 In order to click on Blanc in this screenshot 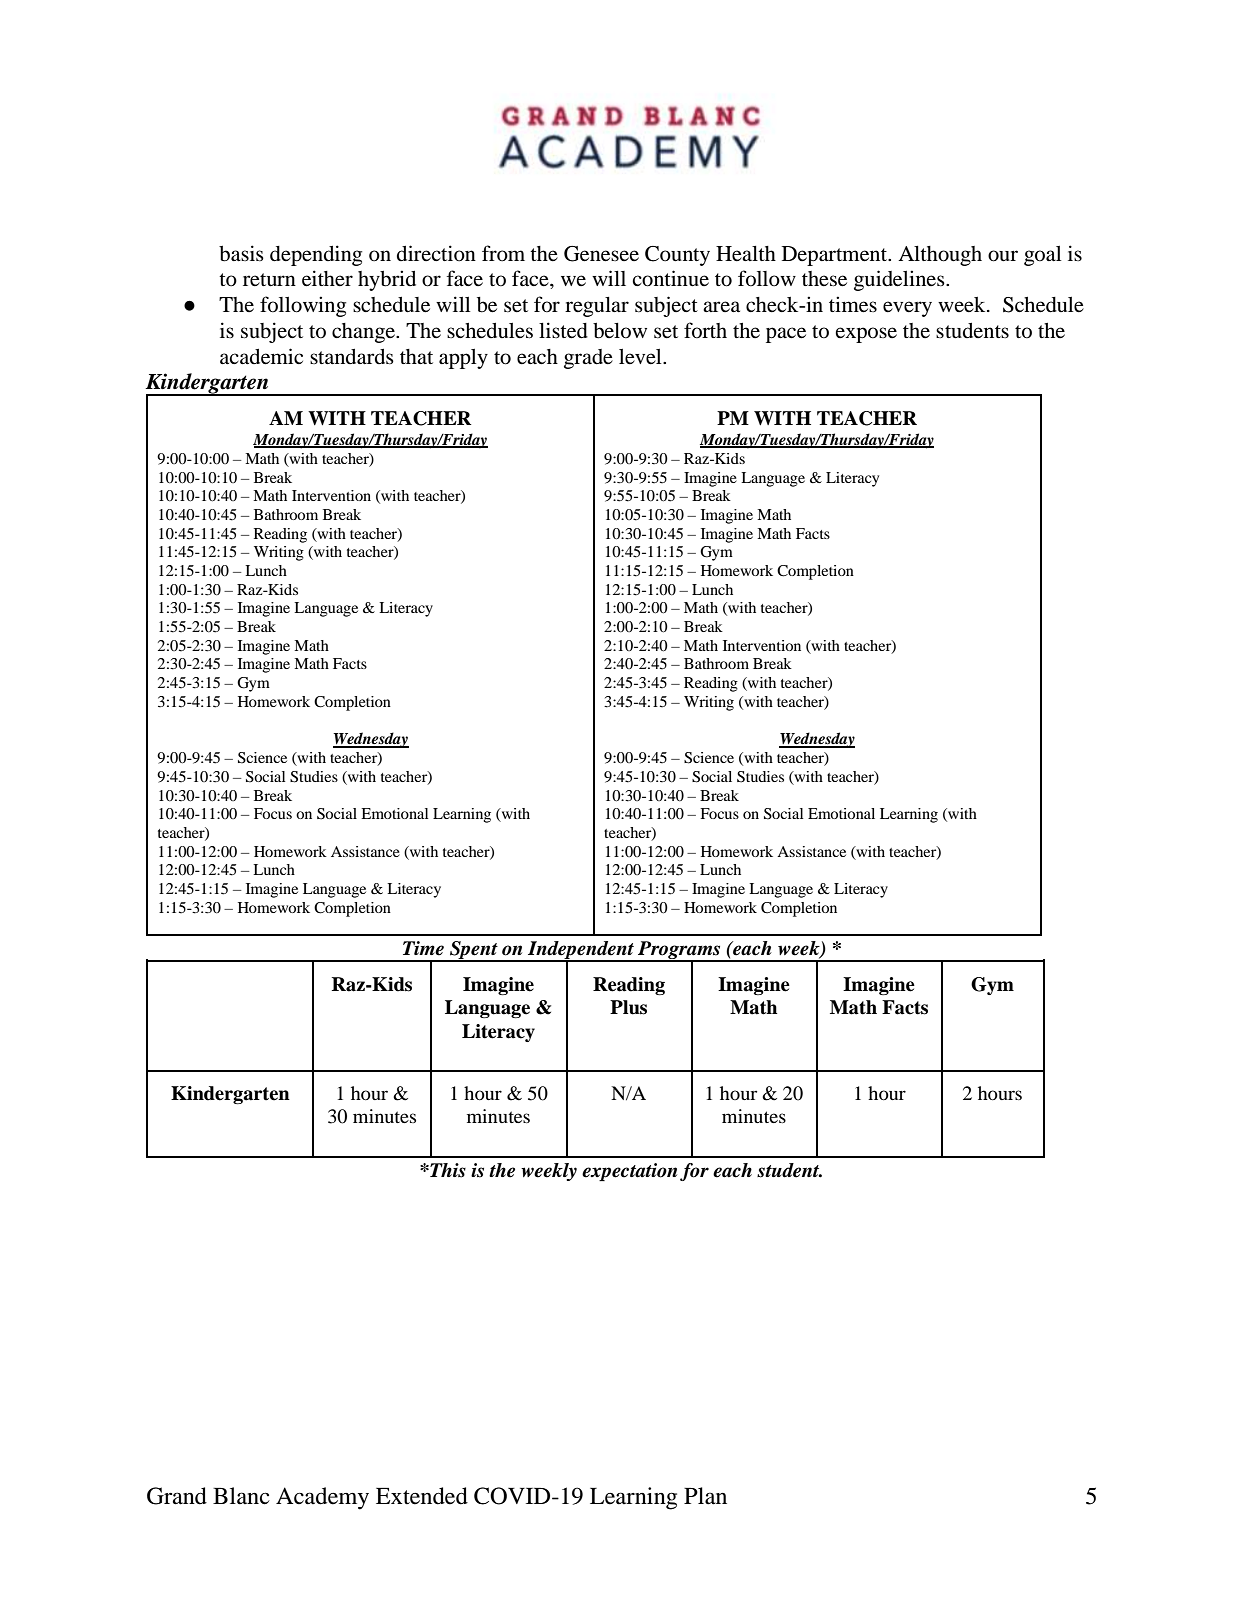, I will do `click(241, 1496)`.
